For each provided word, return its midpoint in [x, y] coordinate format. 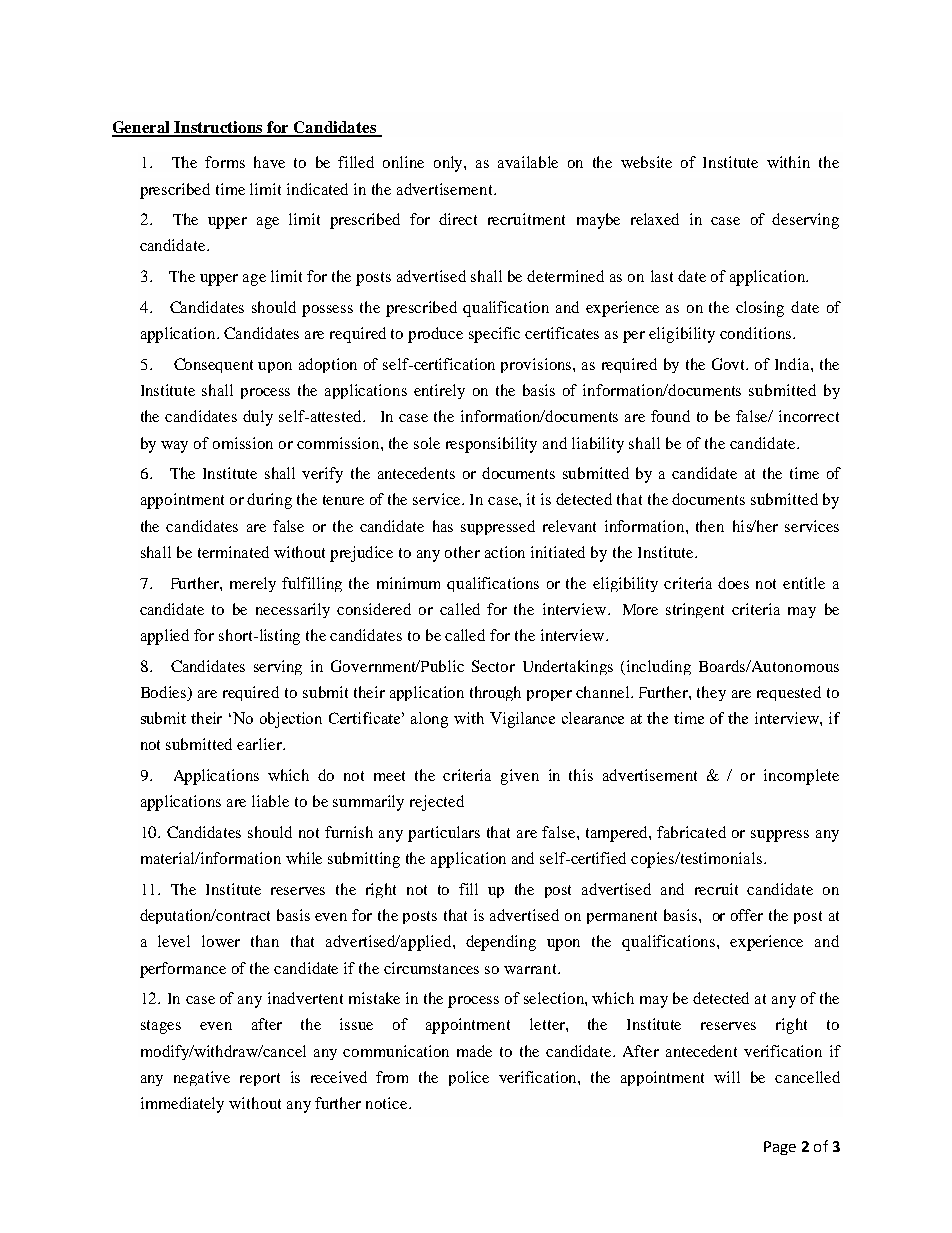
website [646, 162]
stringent [695, 610]
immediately [182, 1105]
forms [225, 162]
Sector [493, 666]
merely [253, 584]
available [528, 162]
